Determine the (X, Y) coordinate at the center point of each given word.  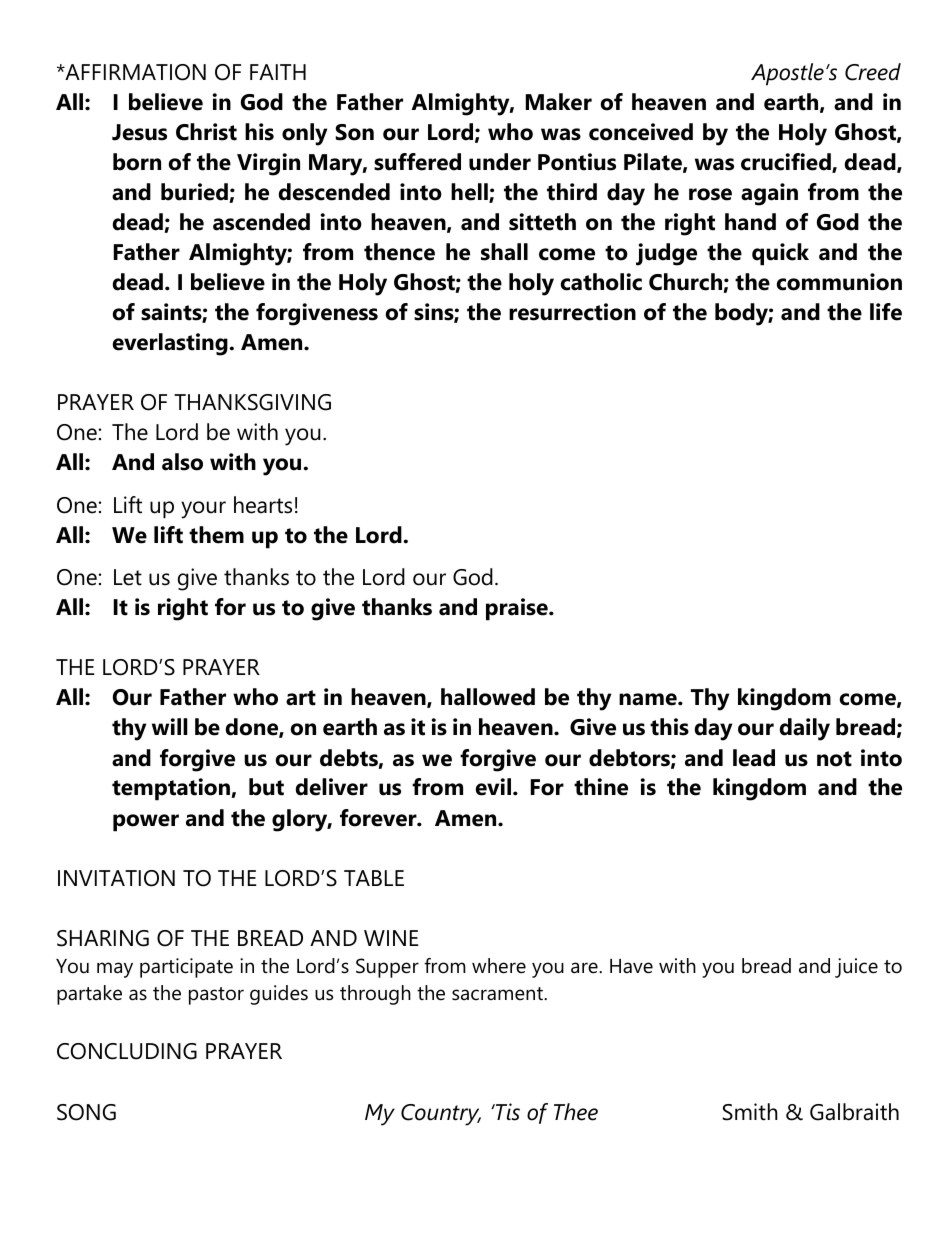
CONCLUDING (127, 1051)
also (182, 462)
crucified (787, 163)
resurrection (572, 312)
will (170, 726)
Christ (206, 132)
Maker (559, 102)
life (886, 312)
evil (493, 787)
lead (754, 758)
